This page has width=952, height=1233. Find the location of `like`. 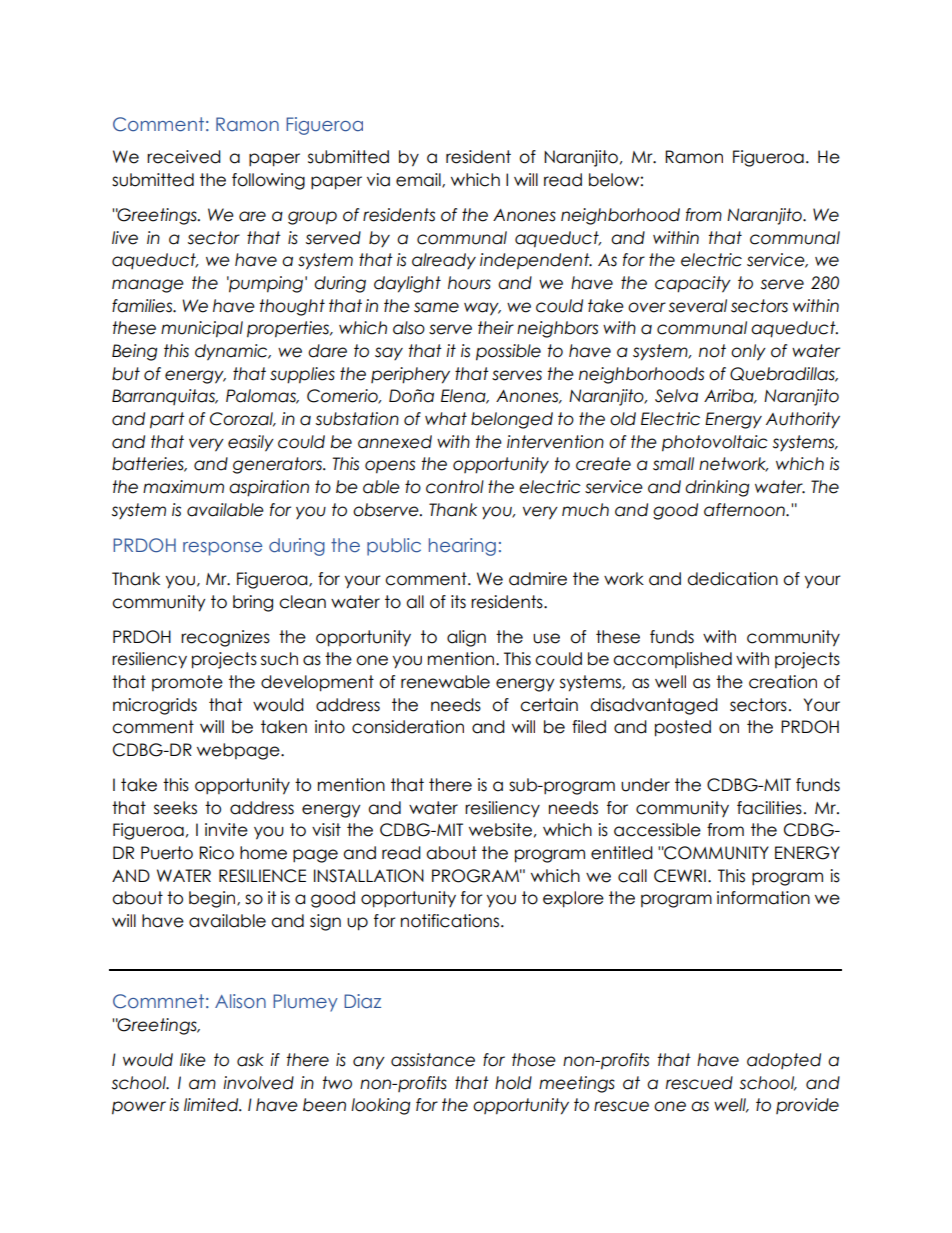

like is located at coordinates (193, 1060).
